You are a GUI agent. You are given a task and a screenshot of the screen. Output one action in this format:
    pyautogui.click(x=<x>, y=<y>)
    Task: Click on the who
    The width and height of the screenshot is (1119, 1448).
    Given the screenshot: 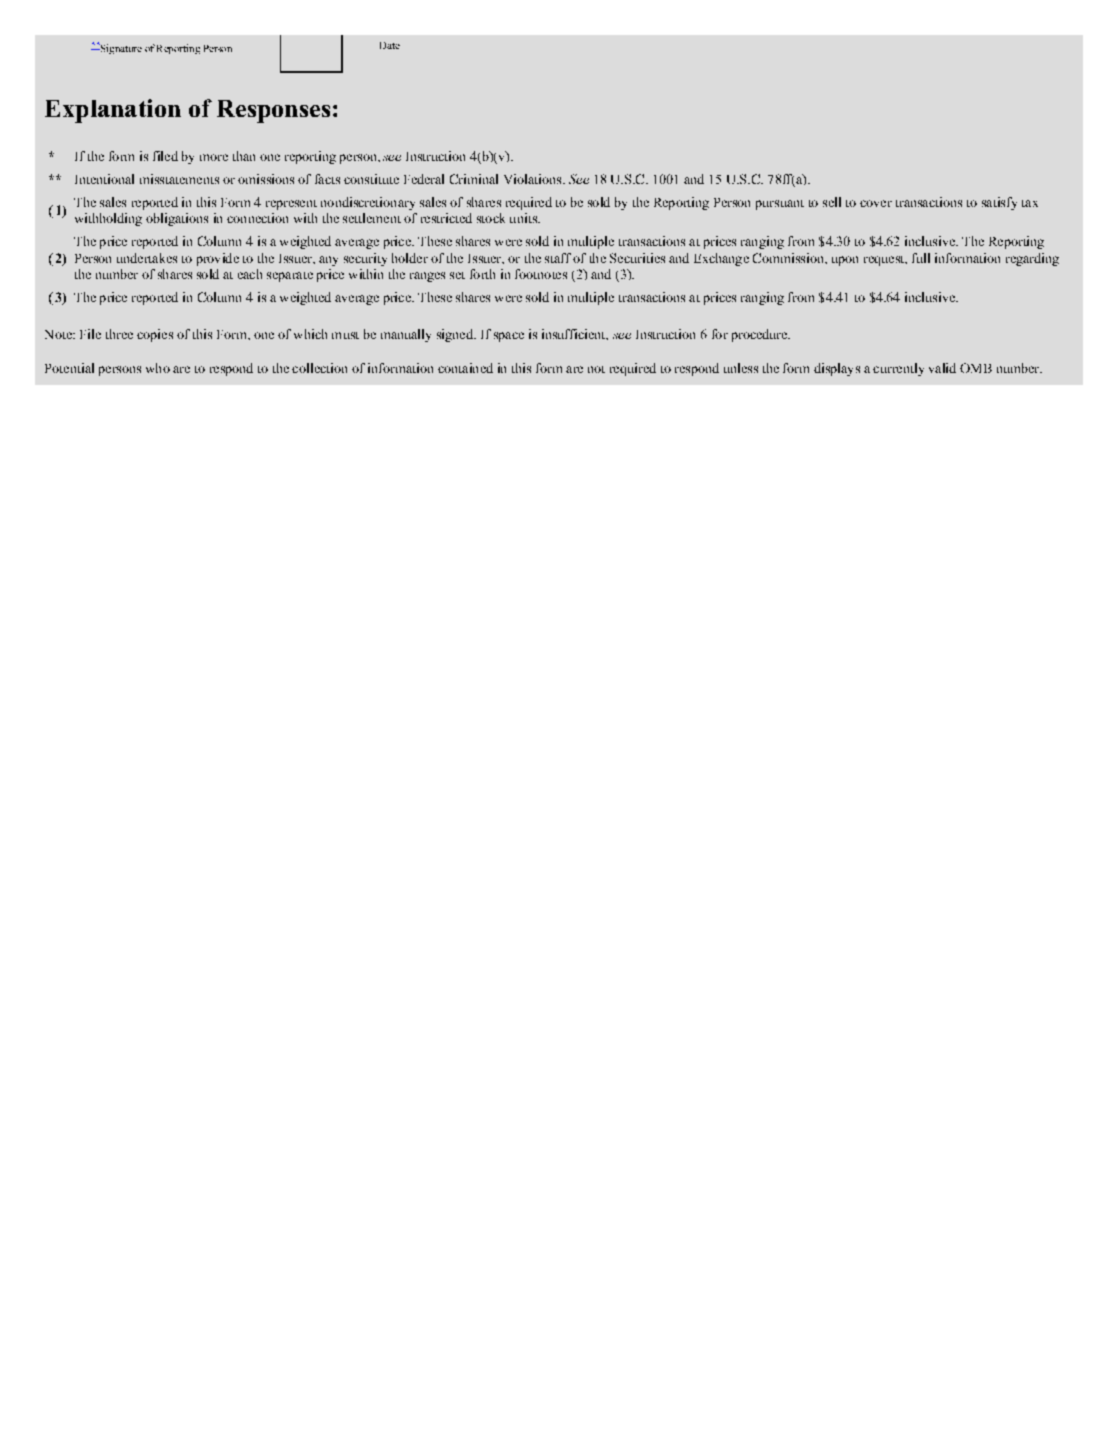 What is the action you would take?
    pyautogui.click(x=158, y=368)
